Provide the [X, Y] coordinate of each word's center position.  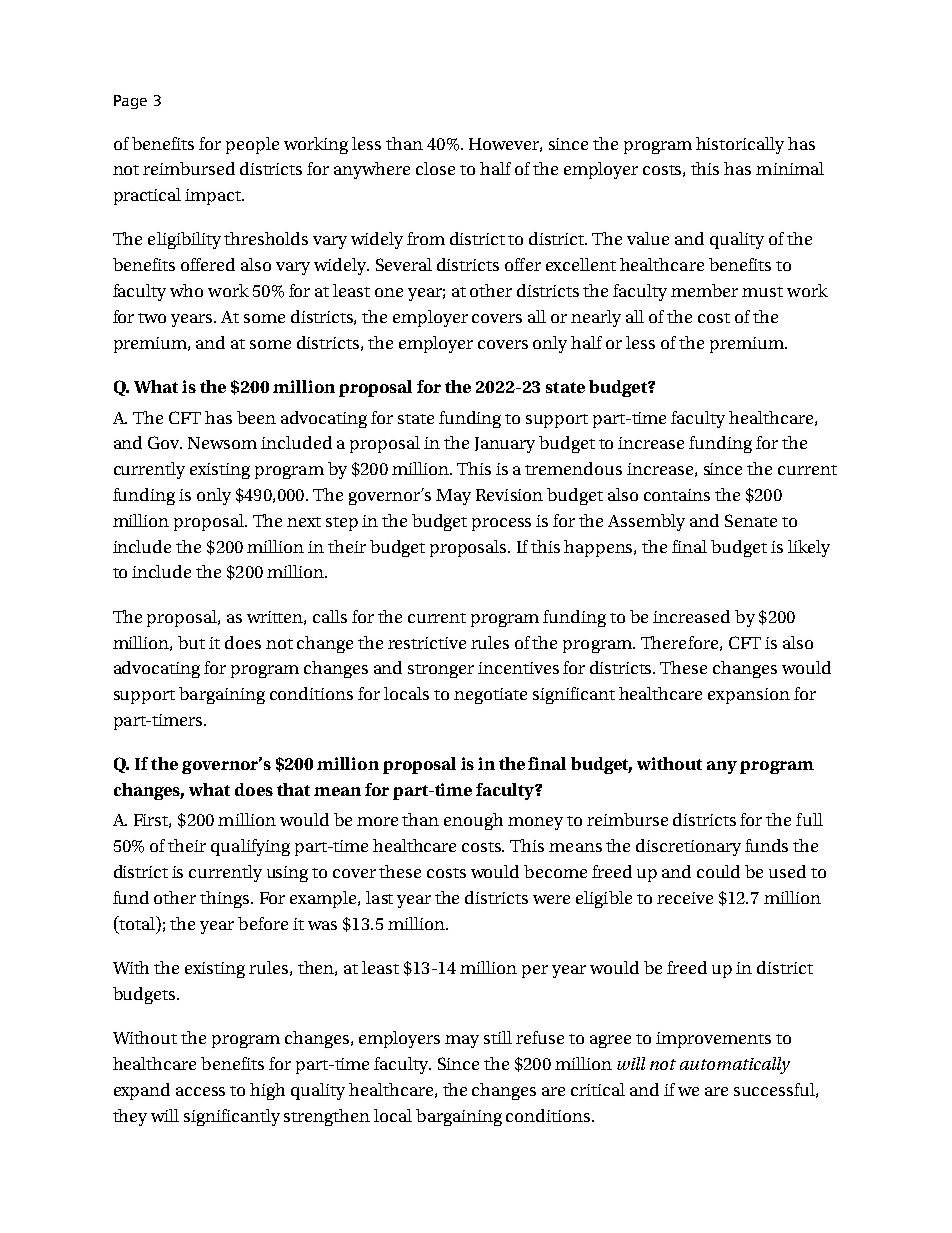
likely [809, 548]
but [191, 642]
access [200, 1091]
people [252, 145]
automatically [735, 1065]
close [435, 168]
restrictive [427, 643]
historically [740, 145]
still [498, 1037]
